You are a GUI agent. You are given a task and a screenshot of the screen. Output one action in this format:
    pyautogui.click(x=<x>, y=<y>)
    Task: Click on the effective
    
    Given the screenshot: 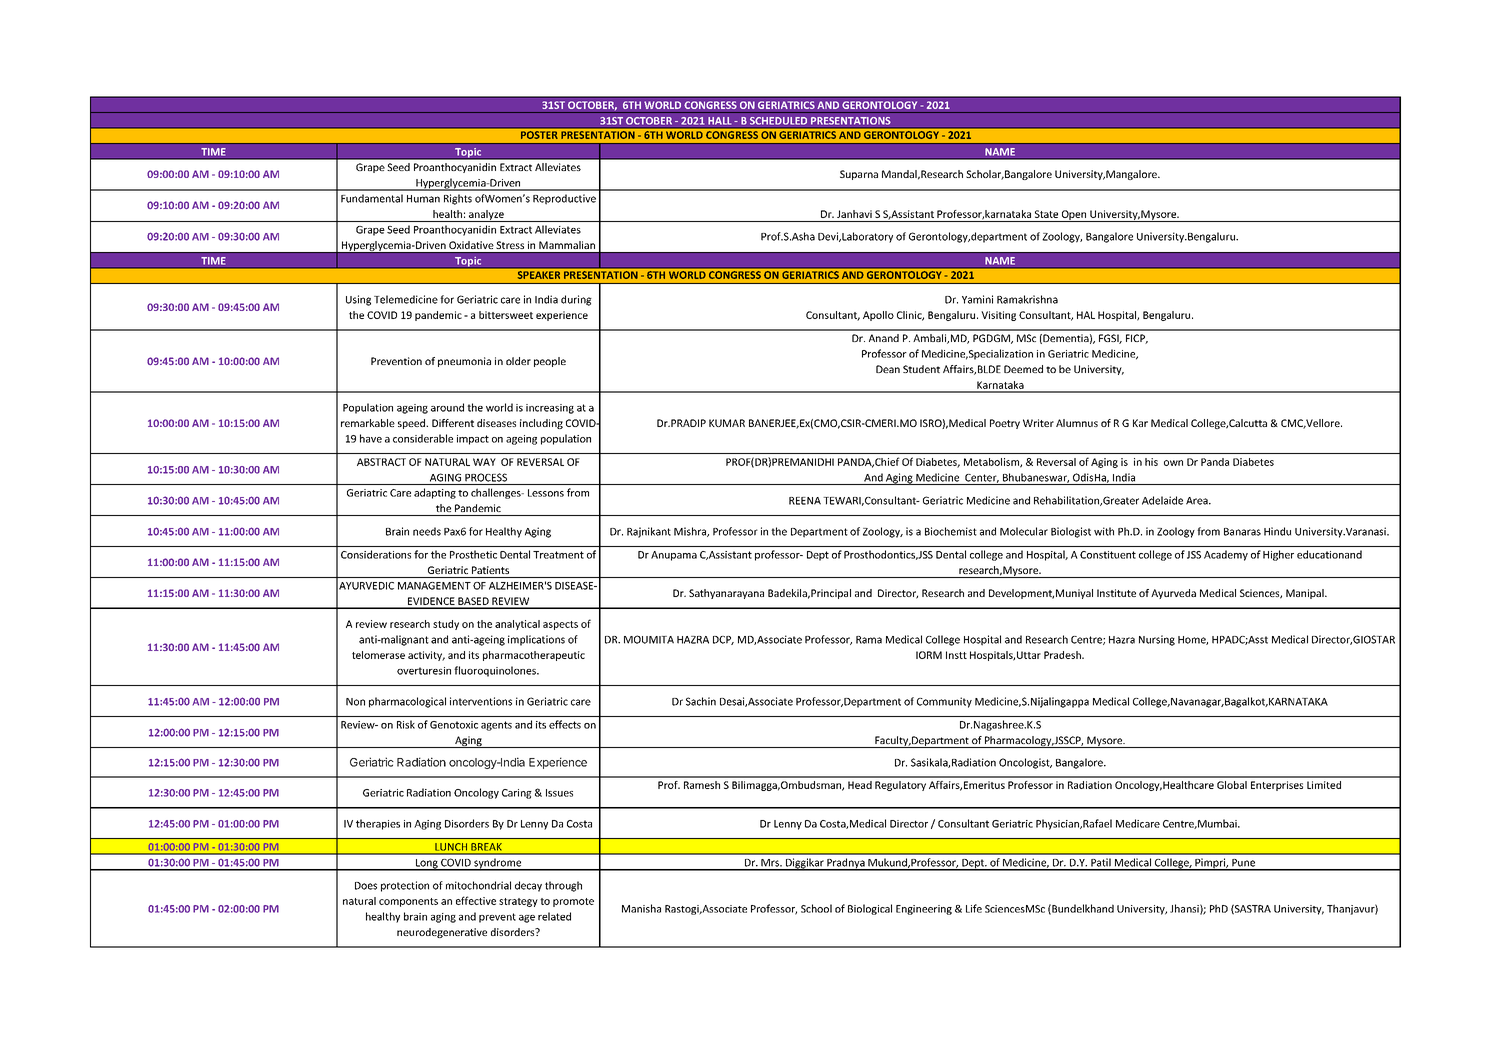 What is the action you would take?
    pyautogui.click(x=476, y=900)
